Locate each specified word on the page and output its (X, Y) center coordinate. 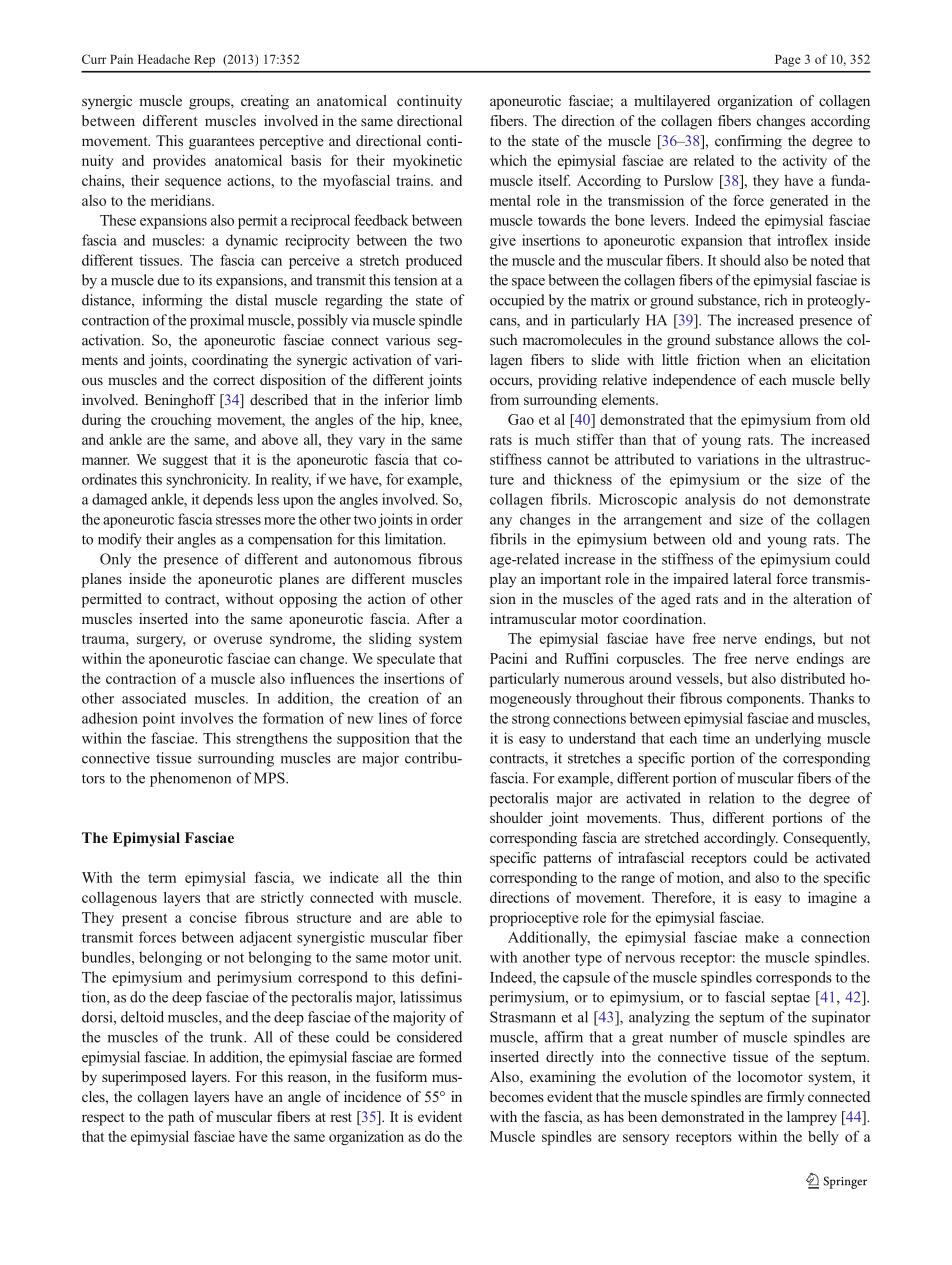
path (181, 1118)
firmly (785, 1098)
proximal (217, 321)
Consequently (826, 839)
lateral (752, 578)
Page (788, 60)
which (508, 160)
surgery (161, 641)
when (764, 359)
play (503, 580)
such (503, 339)
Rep (204, 61)
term (162, 878)
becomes (517, 1096)
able (429, 917)
